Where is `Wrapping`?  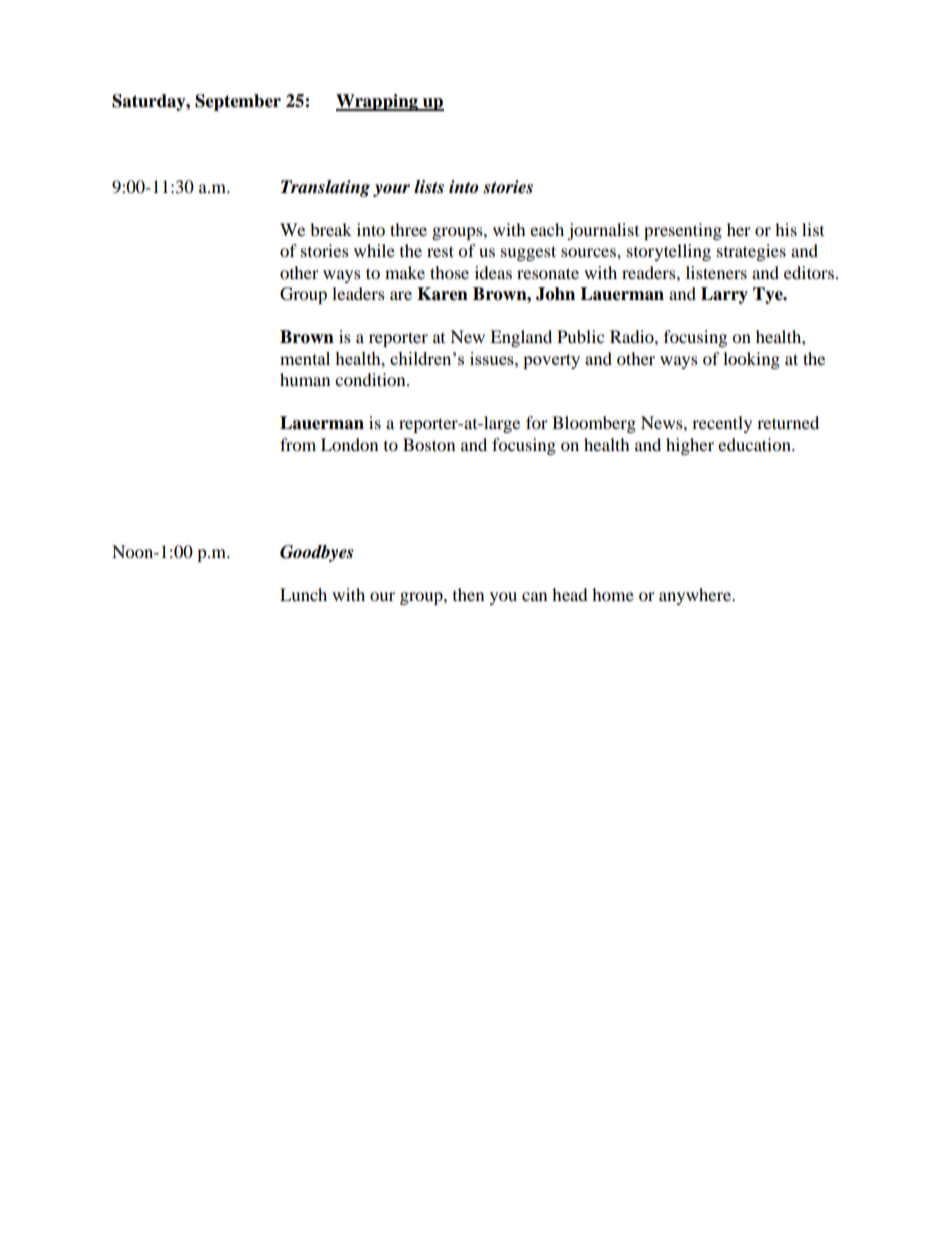 Wrapping is located at coordinates (378, 102).
